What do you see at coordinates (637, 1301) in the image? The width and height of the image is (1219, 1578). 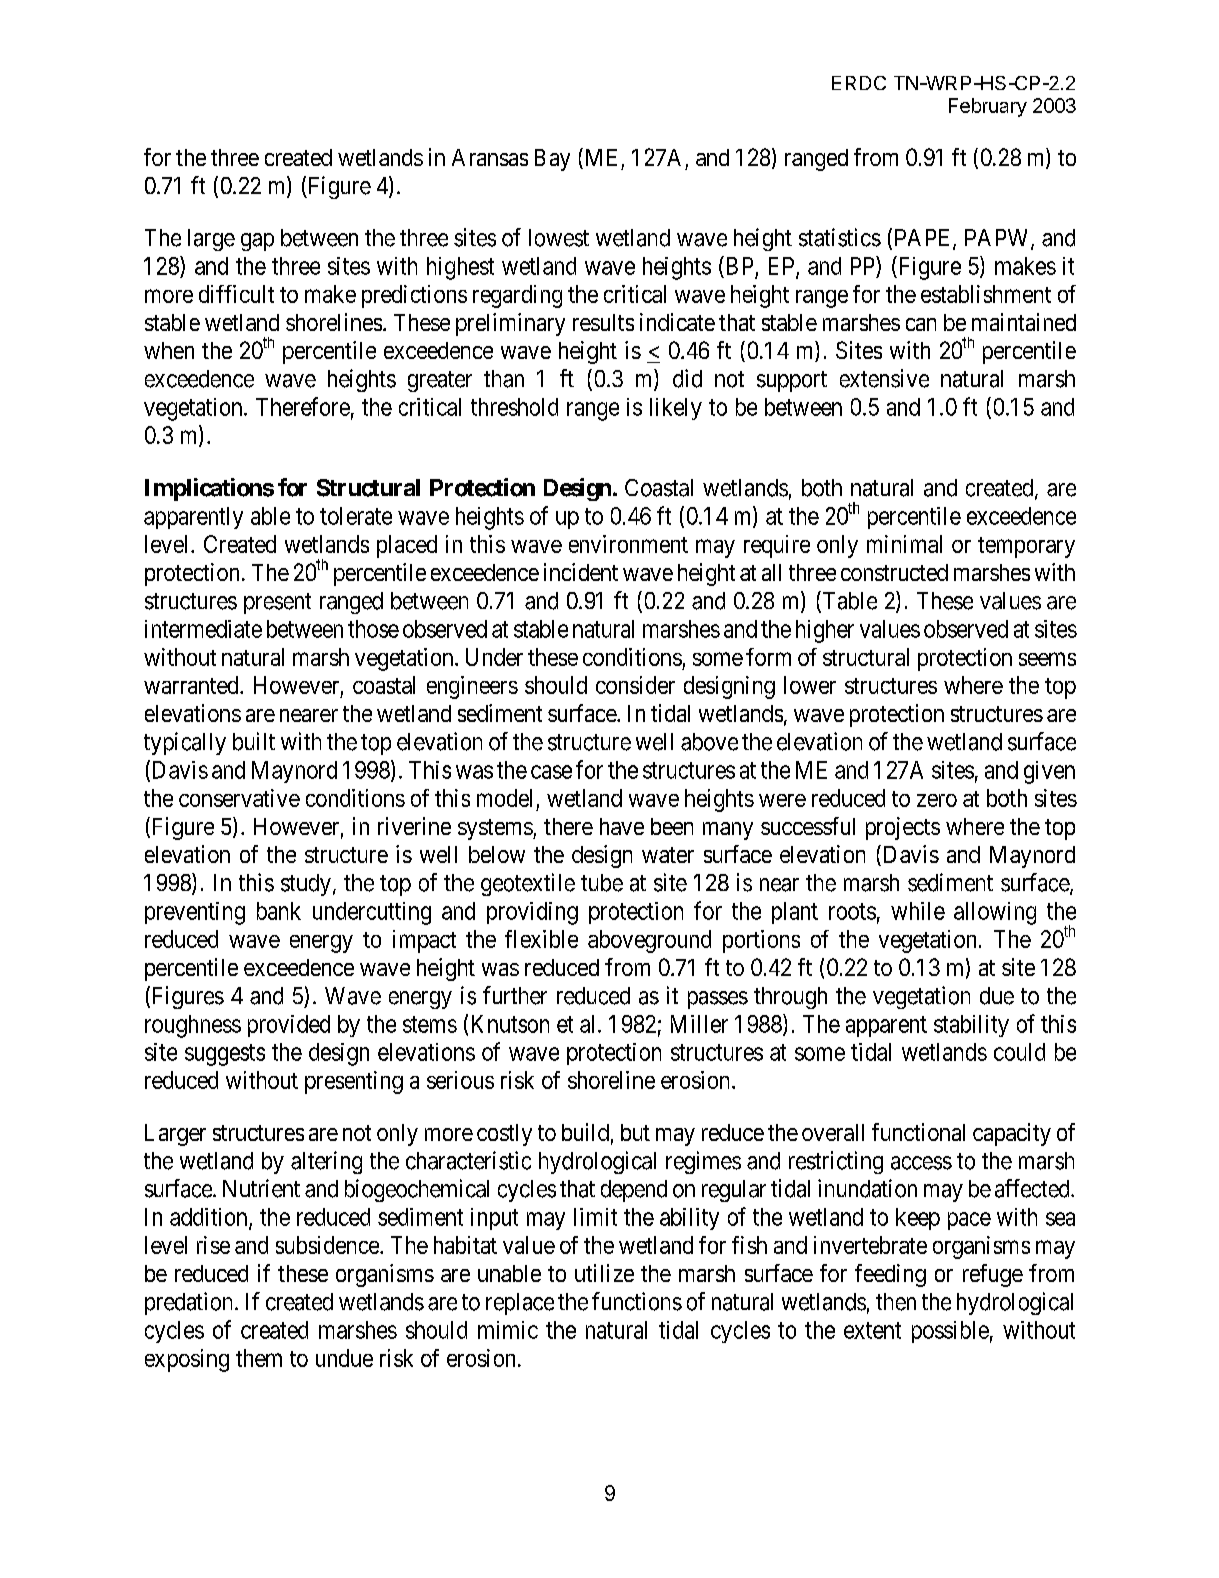 I see `functions` at bounding box center [637, 1301].
